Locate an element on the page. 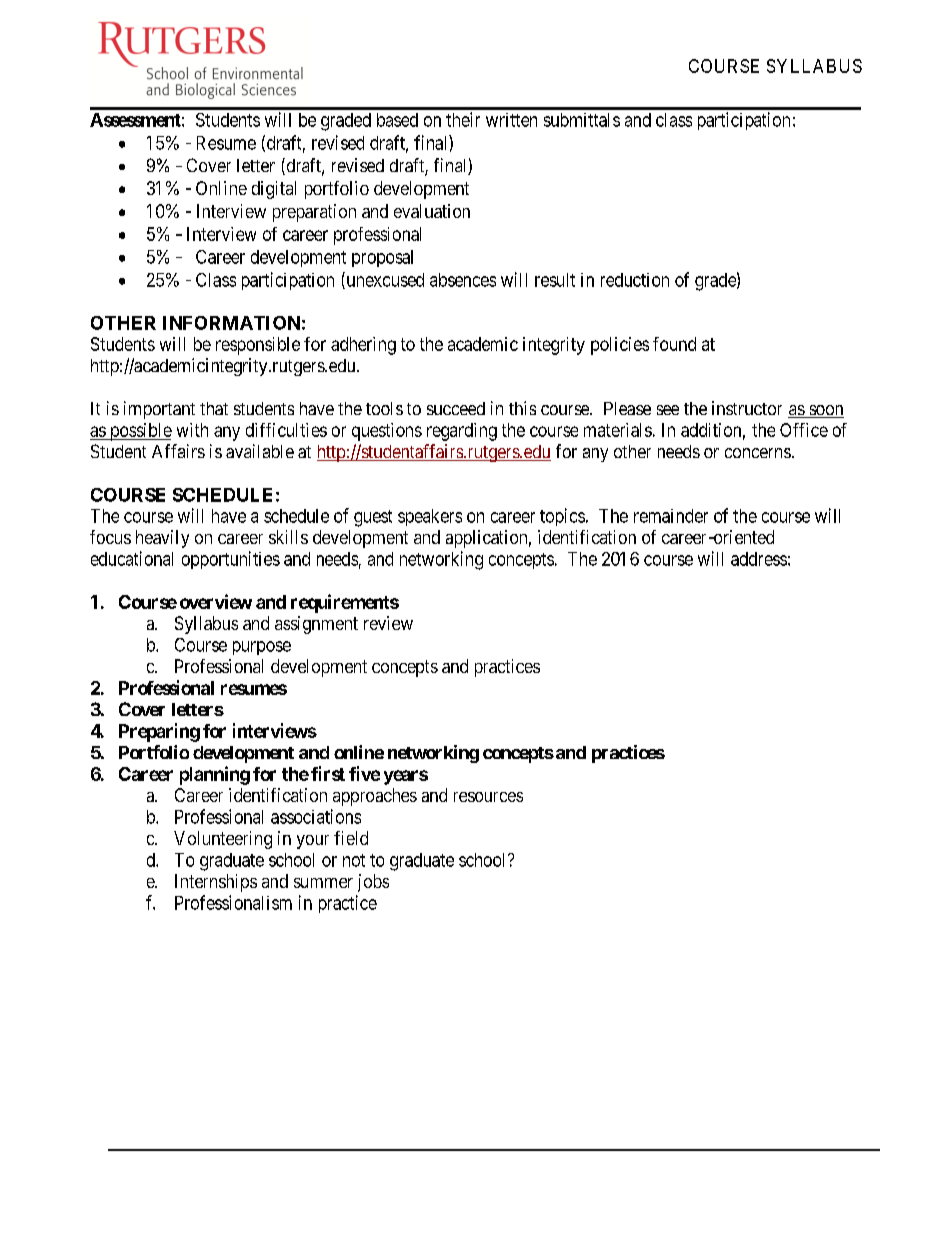  Volunteering is located at coordinates (223, 840).
